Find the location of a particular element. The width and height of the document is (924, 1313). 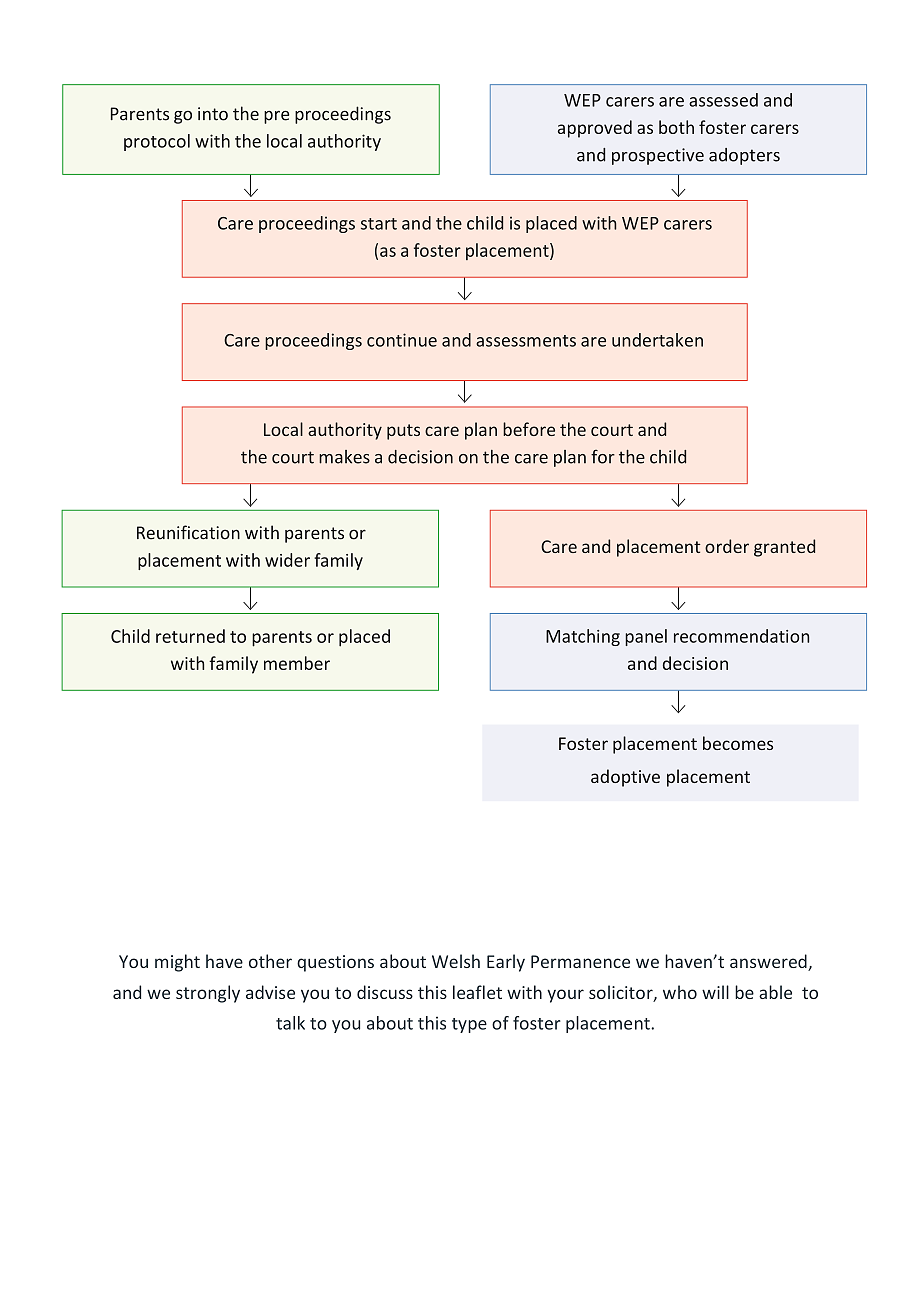

assessed is located at coordinates (723, 100).
